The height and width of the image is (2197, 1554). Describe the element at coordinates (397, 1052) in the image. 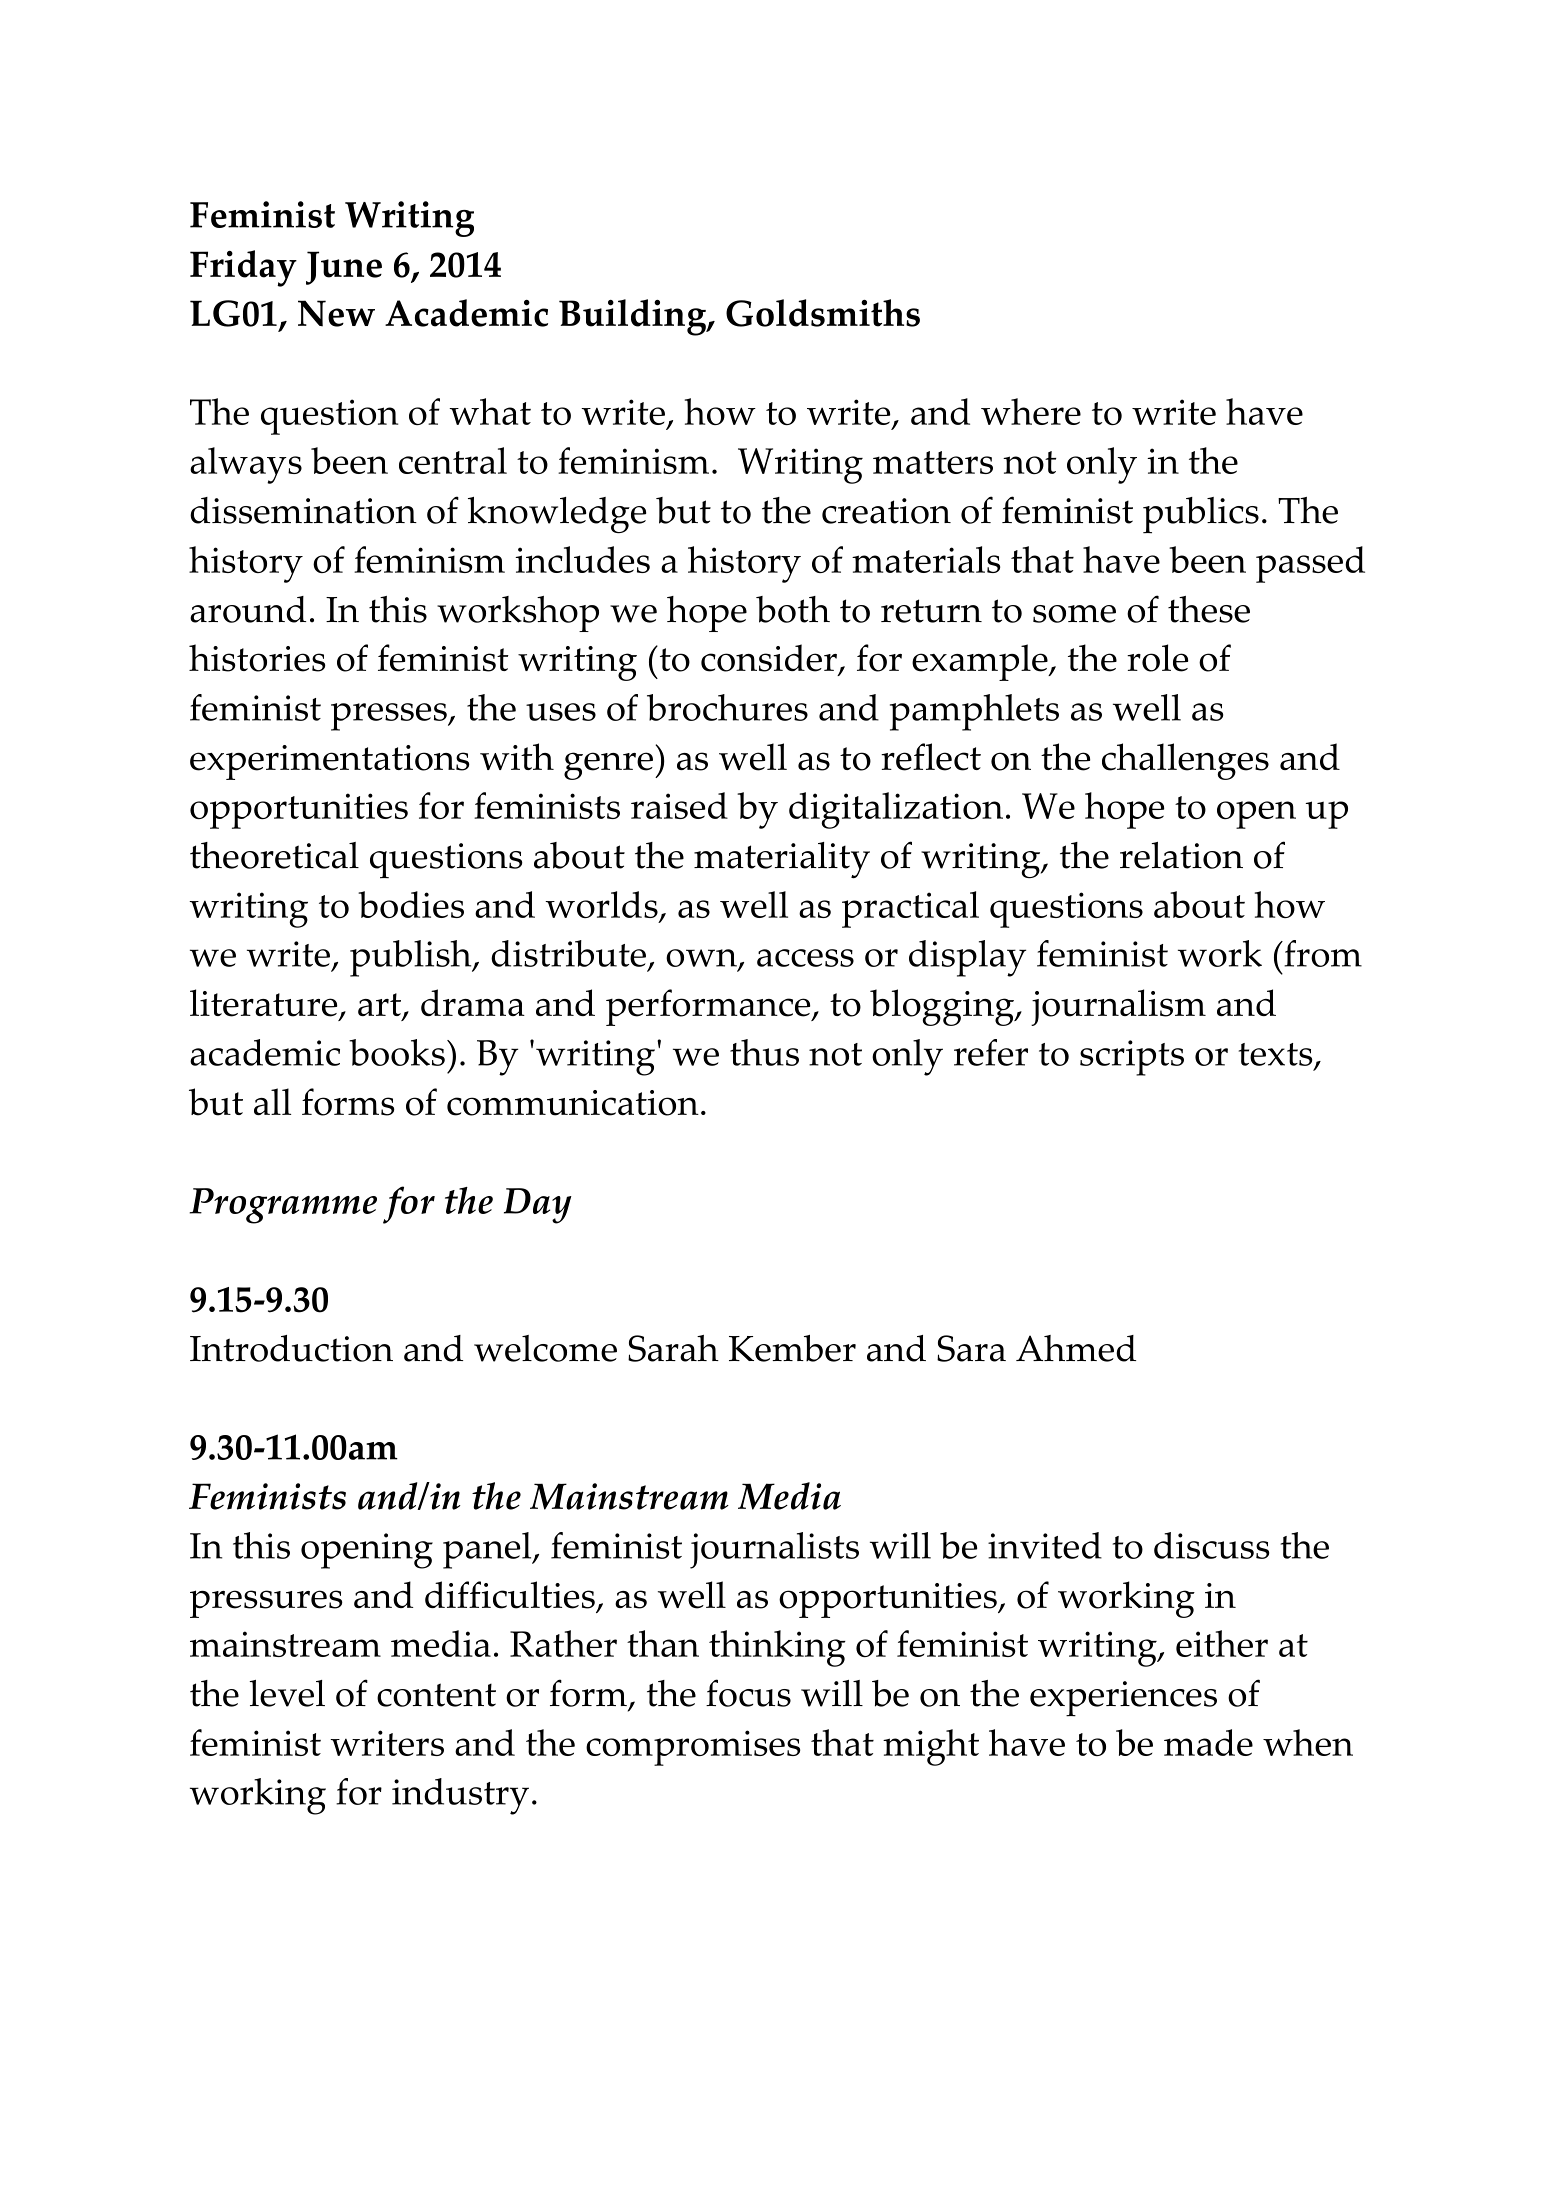

I see `books` at that location.
